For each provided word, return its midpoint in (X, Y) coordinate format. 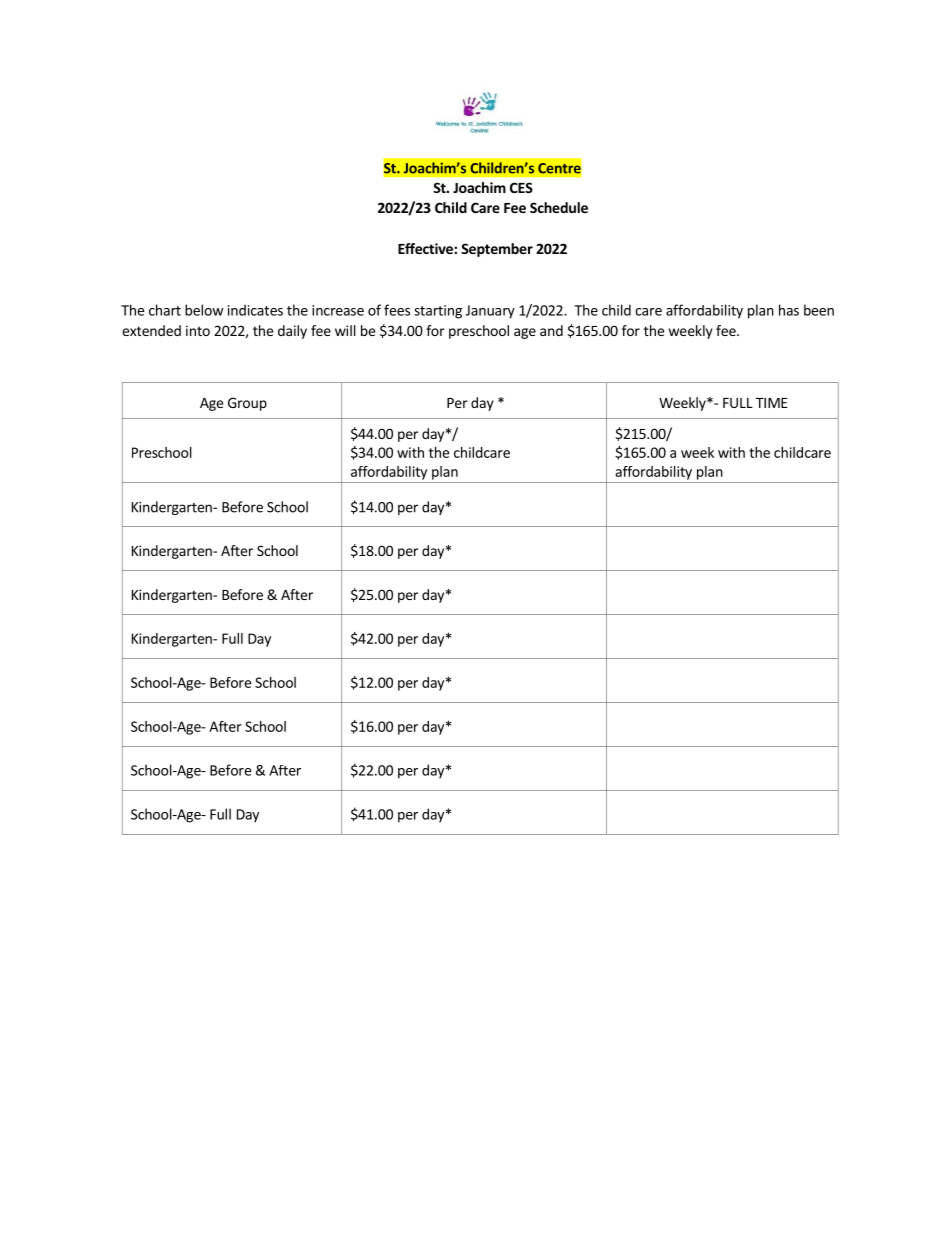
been (819, 310)
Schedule (559, 207)
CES (521, 187)
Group (247, 404)
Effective (426, 248)
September (497, 250)
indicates (255, 310)
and (551, 330)
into (198, 330)
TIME (771, 403)
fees (397, 310)
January (490, 312)
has (789, 310)
